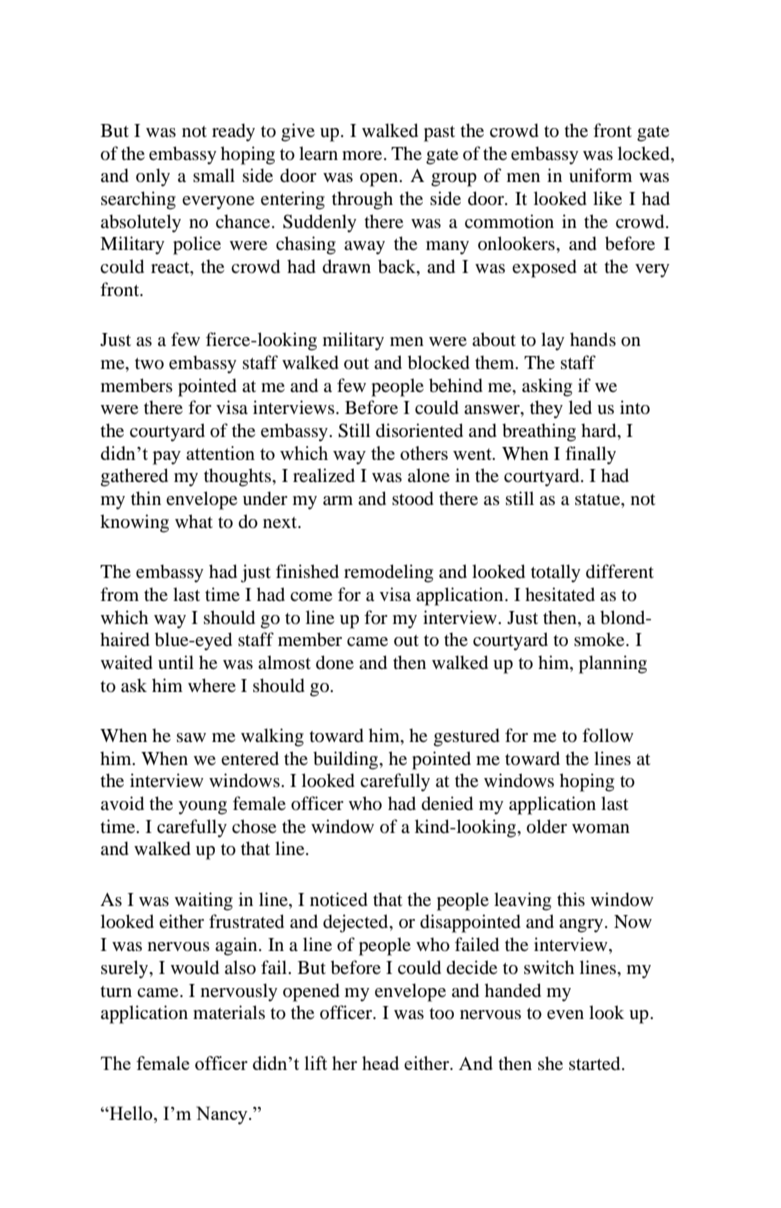 The image size is (781, 1208). What do you see at coordinates (600, 175) in the screenshot?
I see `uniform` at bounding box center [600, 175].
